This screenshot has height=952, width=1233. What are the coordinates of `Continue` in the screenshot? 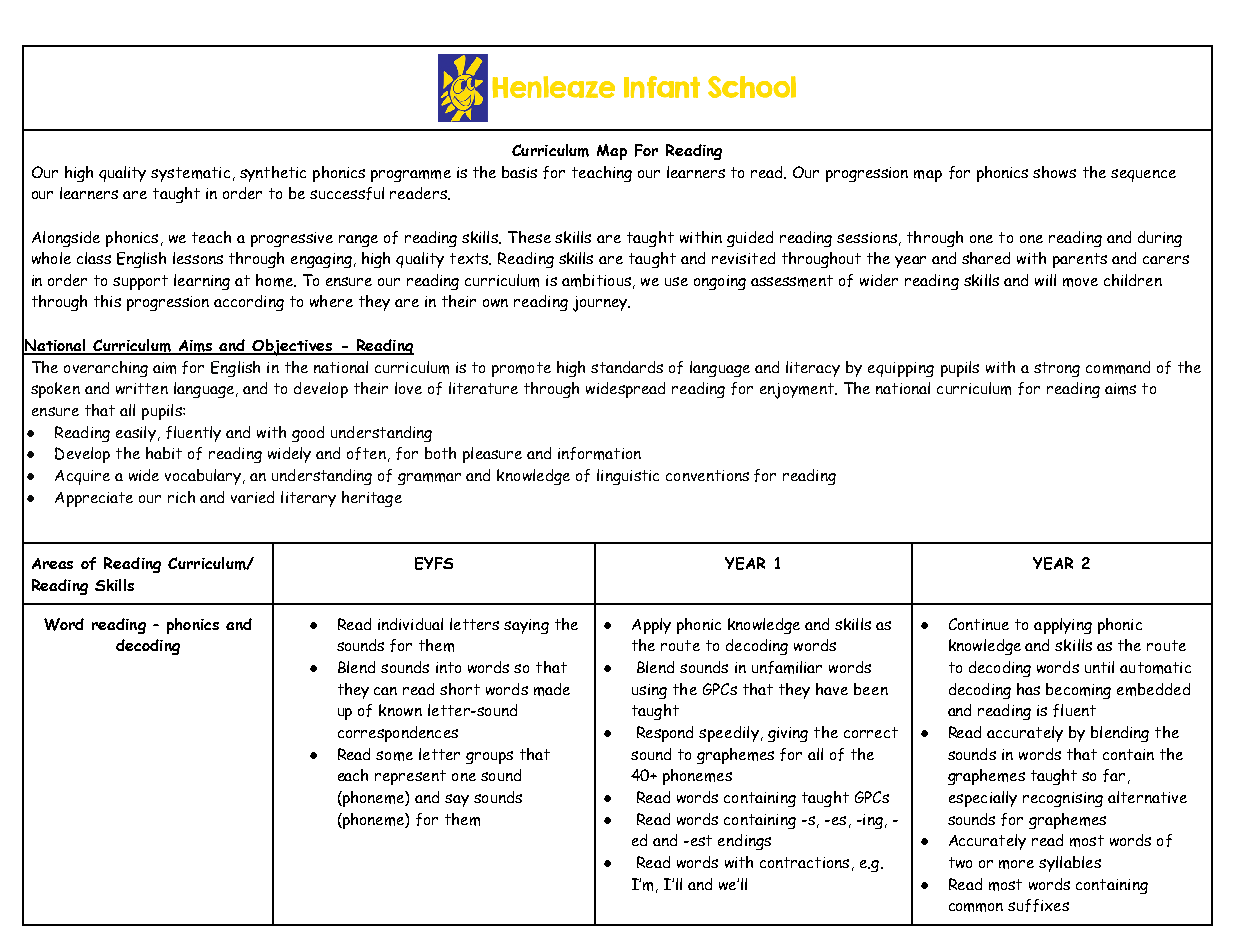 It's located at (979, 624).
